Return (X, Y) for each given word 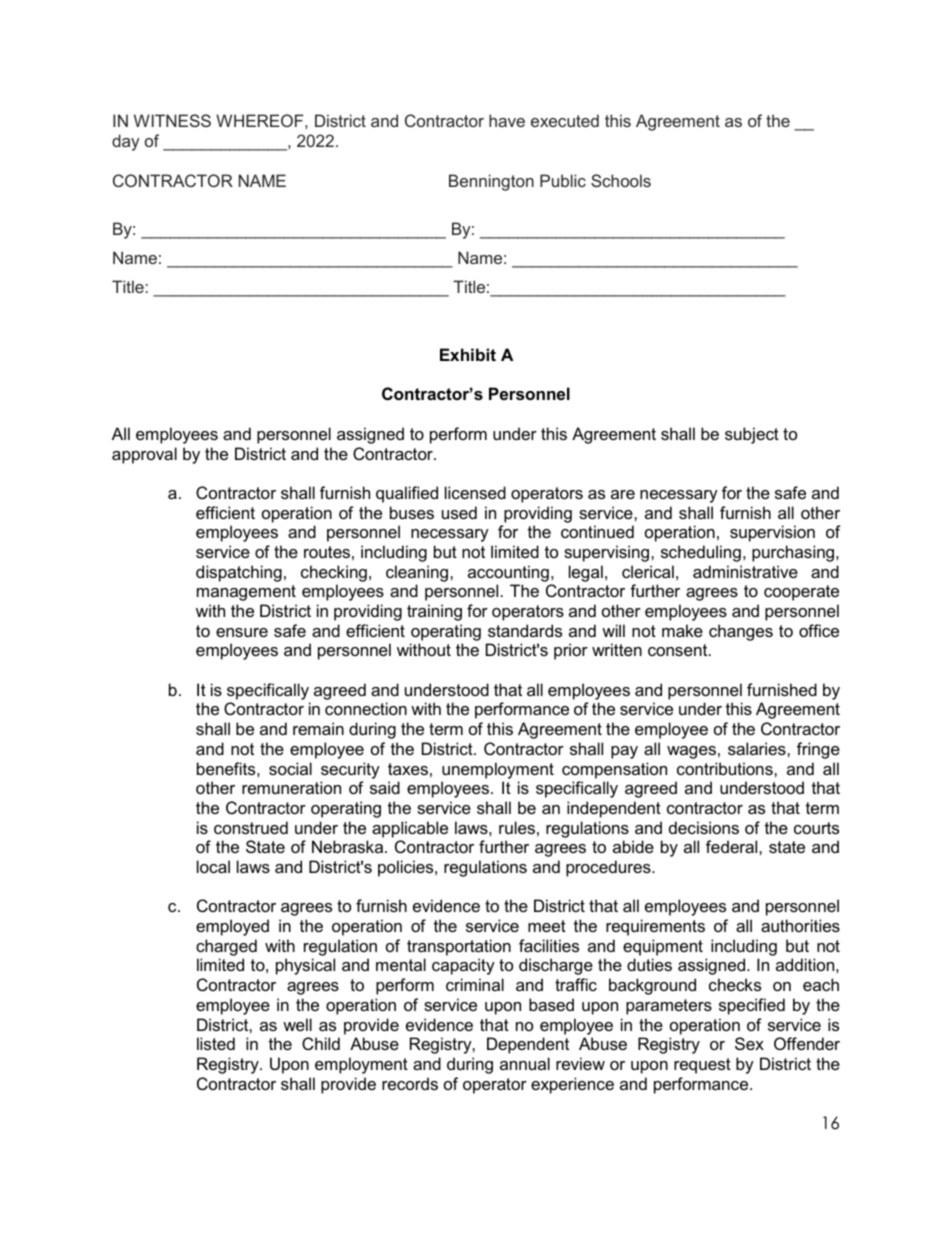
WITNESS (172, 120)
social (290, 768)
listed (216, 1043)
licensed (475, 492)
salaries (758, 748)
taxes (408, 769)
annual (525, 1063)
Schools (621, 180)
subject (752, 435)
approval (144, 455)
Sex (749, 1043)
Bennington (491, 182)
